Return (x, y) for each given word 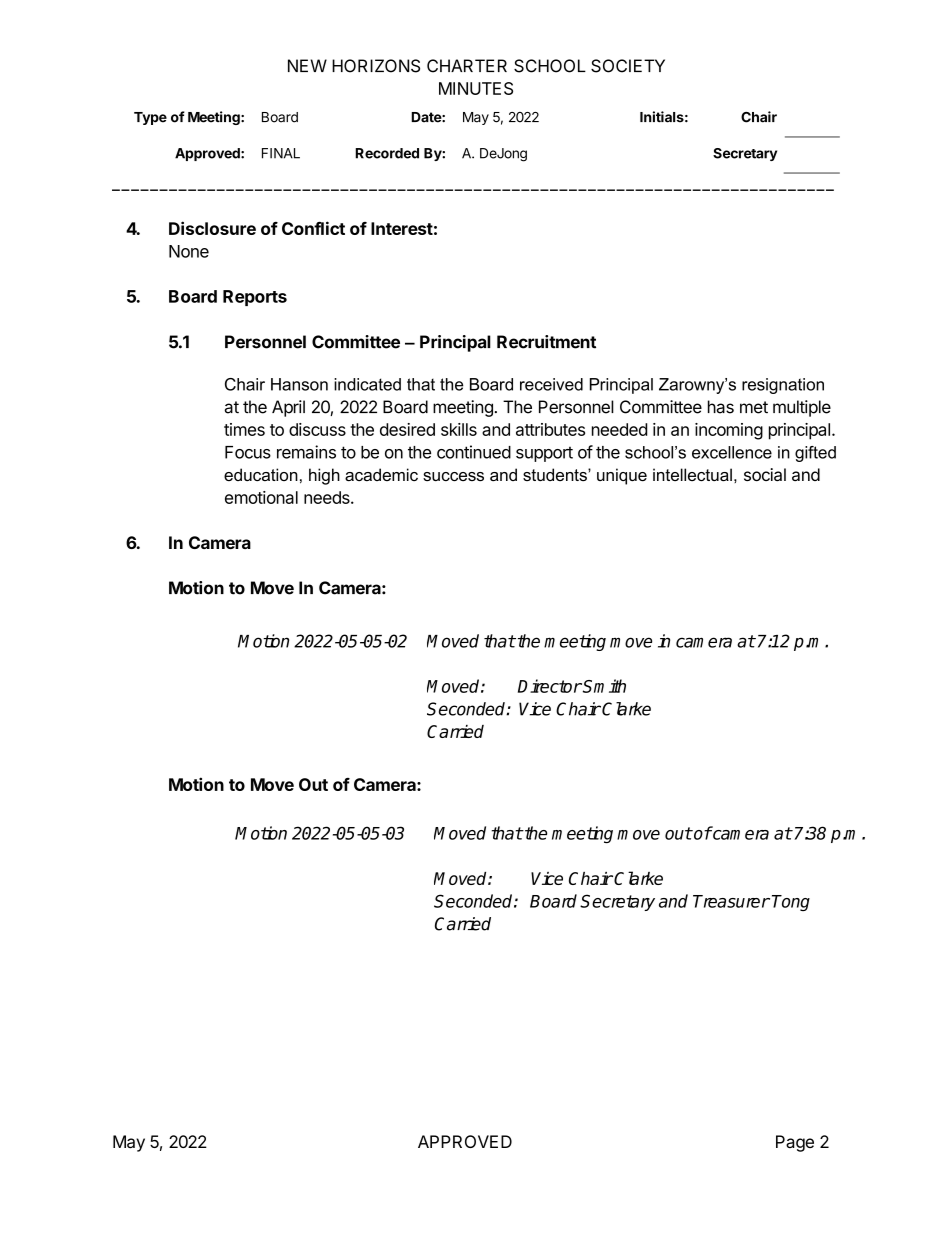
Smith (604, 686)
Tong (791, 903)
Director (550, 686)
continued (474, 452)
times (244, 429)
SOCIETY (628, 66)
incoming (729, 431)
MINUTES (476, 88)
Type (150, 118)
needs (328, 497)
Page (795, 1143)
